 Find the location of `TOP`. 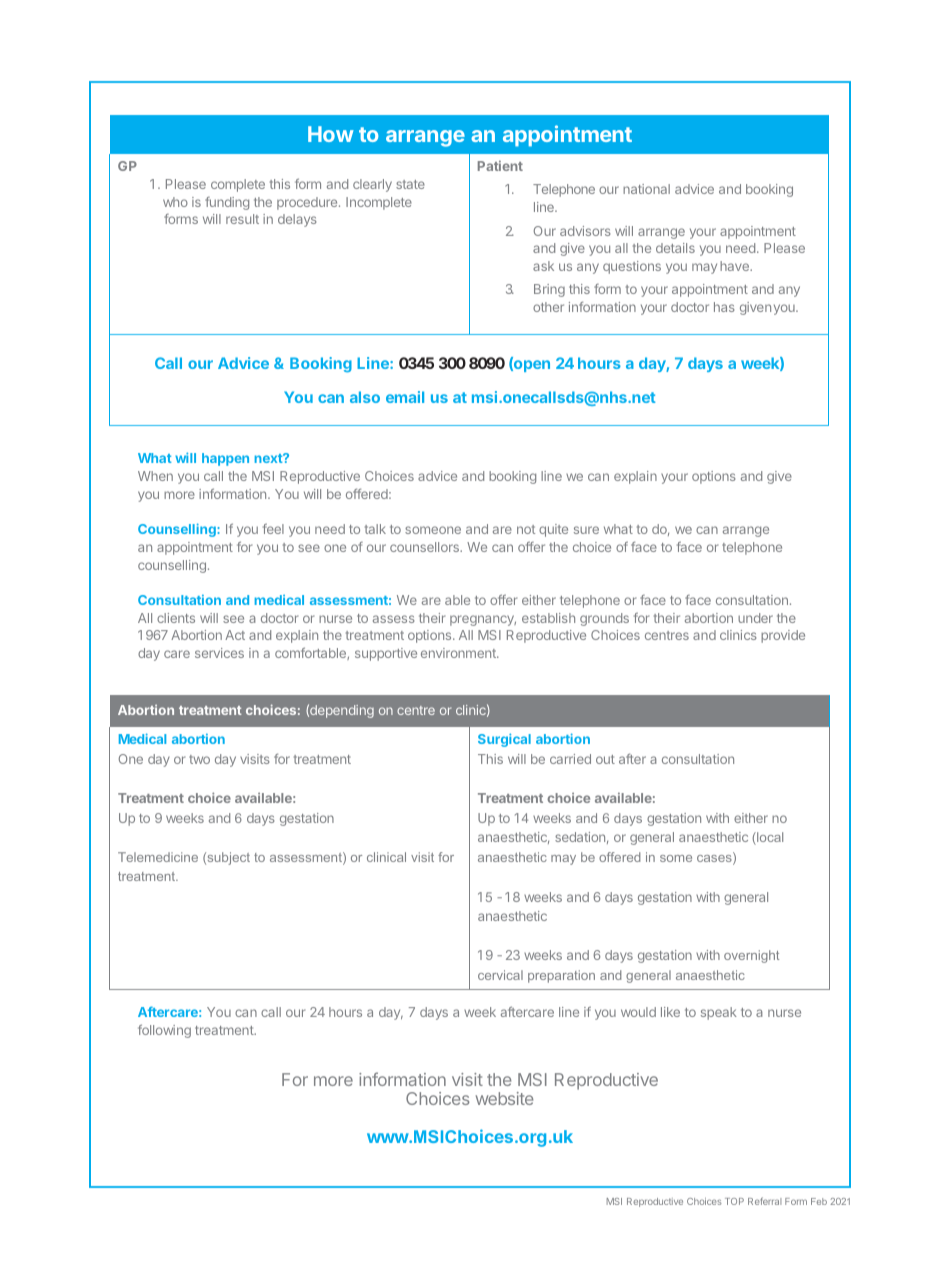

TOP is located at coordinates (734, 1201).
